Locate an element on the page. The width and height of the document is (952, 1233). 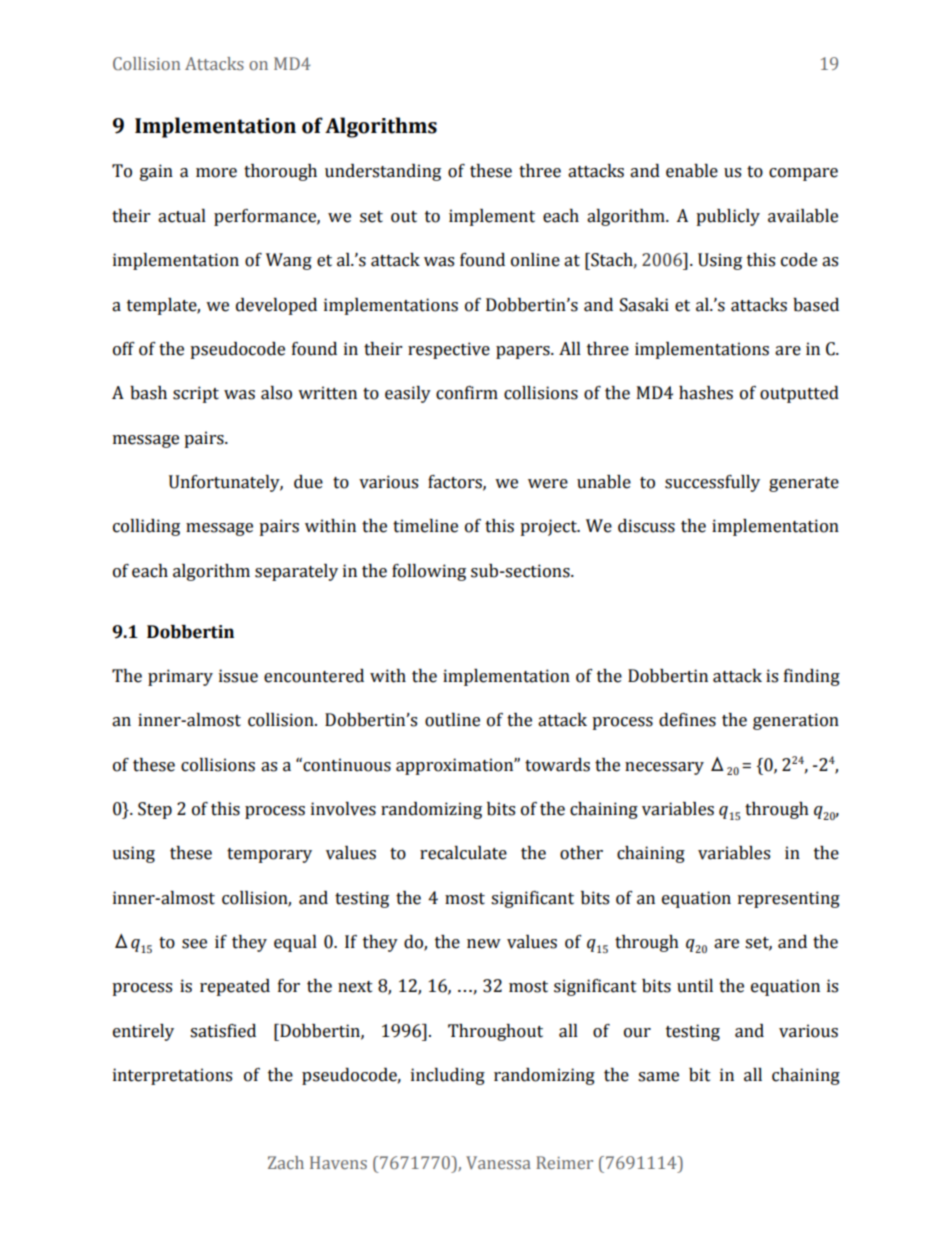
see is located at coordinates (194, 944).
